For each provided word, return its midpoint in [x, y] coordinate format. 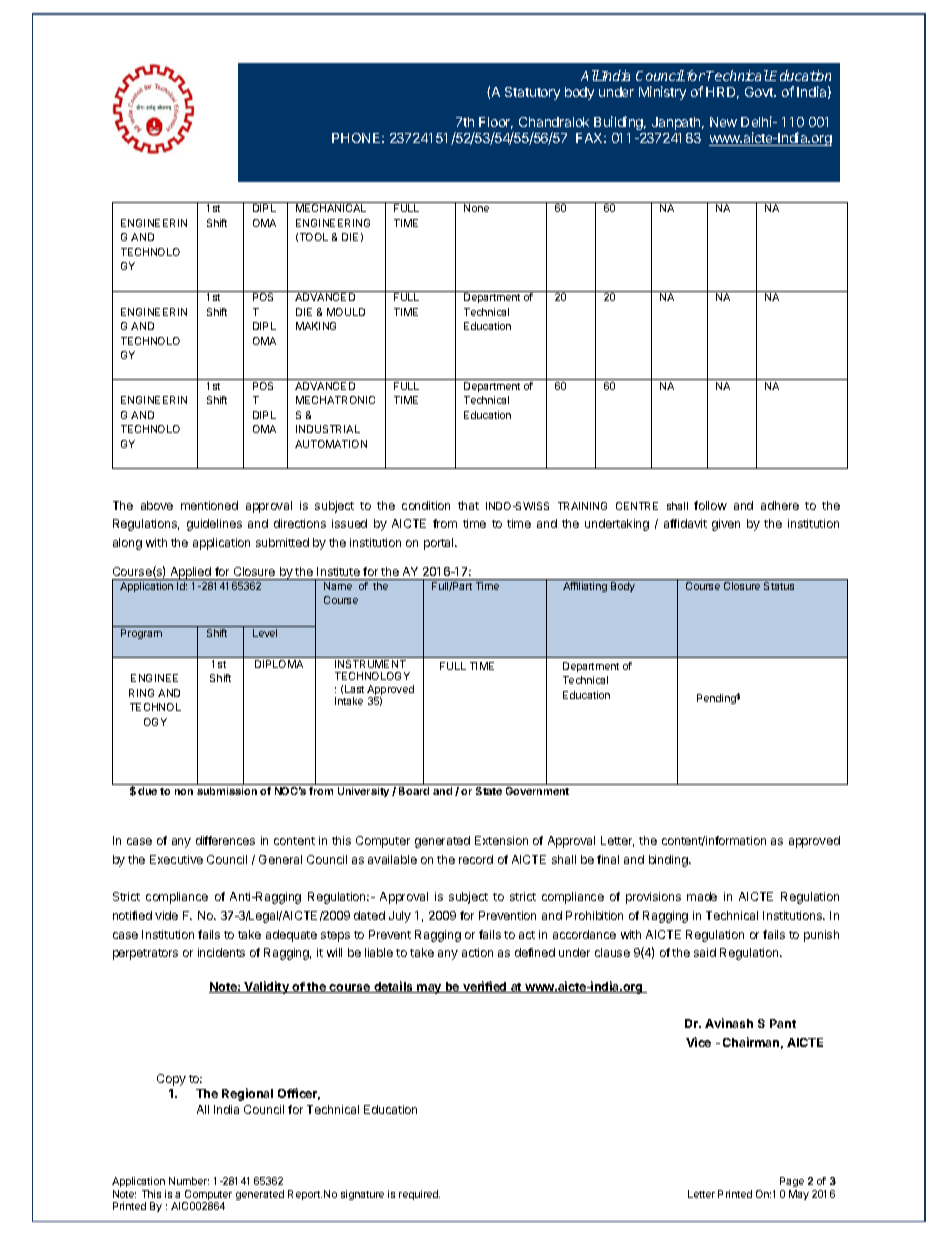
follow [710, 505]
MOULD [346, 312]
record [476, 859]
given [726, 525]
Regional [247, 1094]
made [702, 896]
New [723, 122]
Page [792, 1182]
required [419, 1195]
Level [265, 633]
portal [440, 544]
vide [166, 915]
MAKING [316, 326]
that [468, 505]
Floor [496, 123]
